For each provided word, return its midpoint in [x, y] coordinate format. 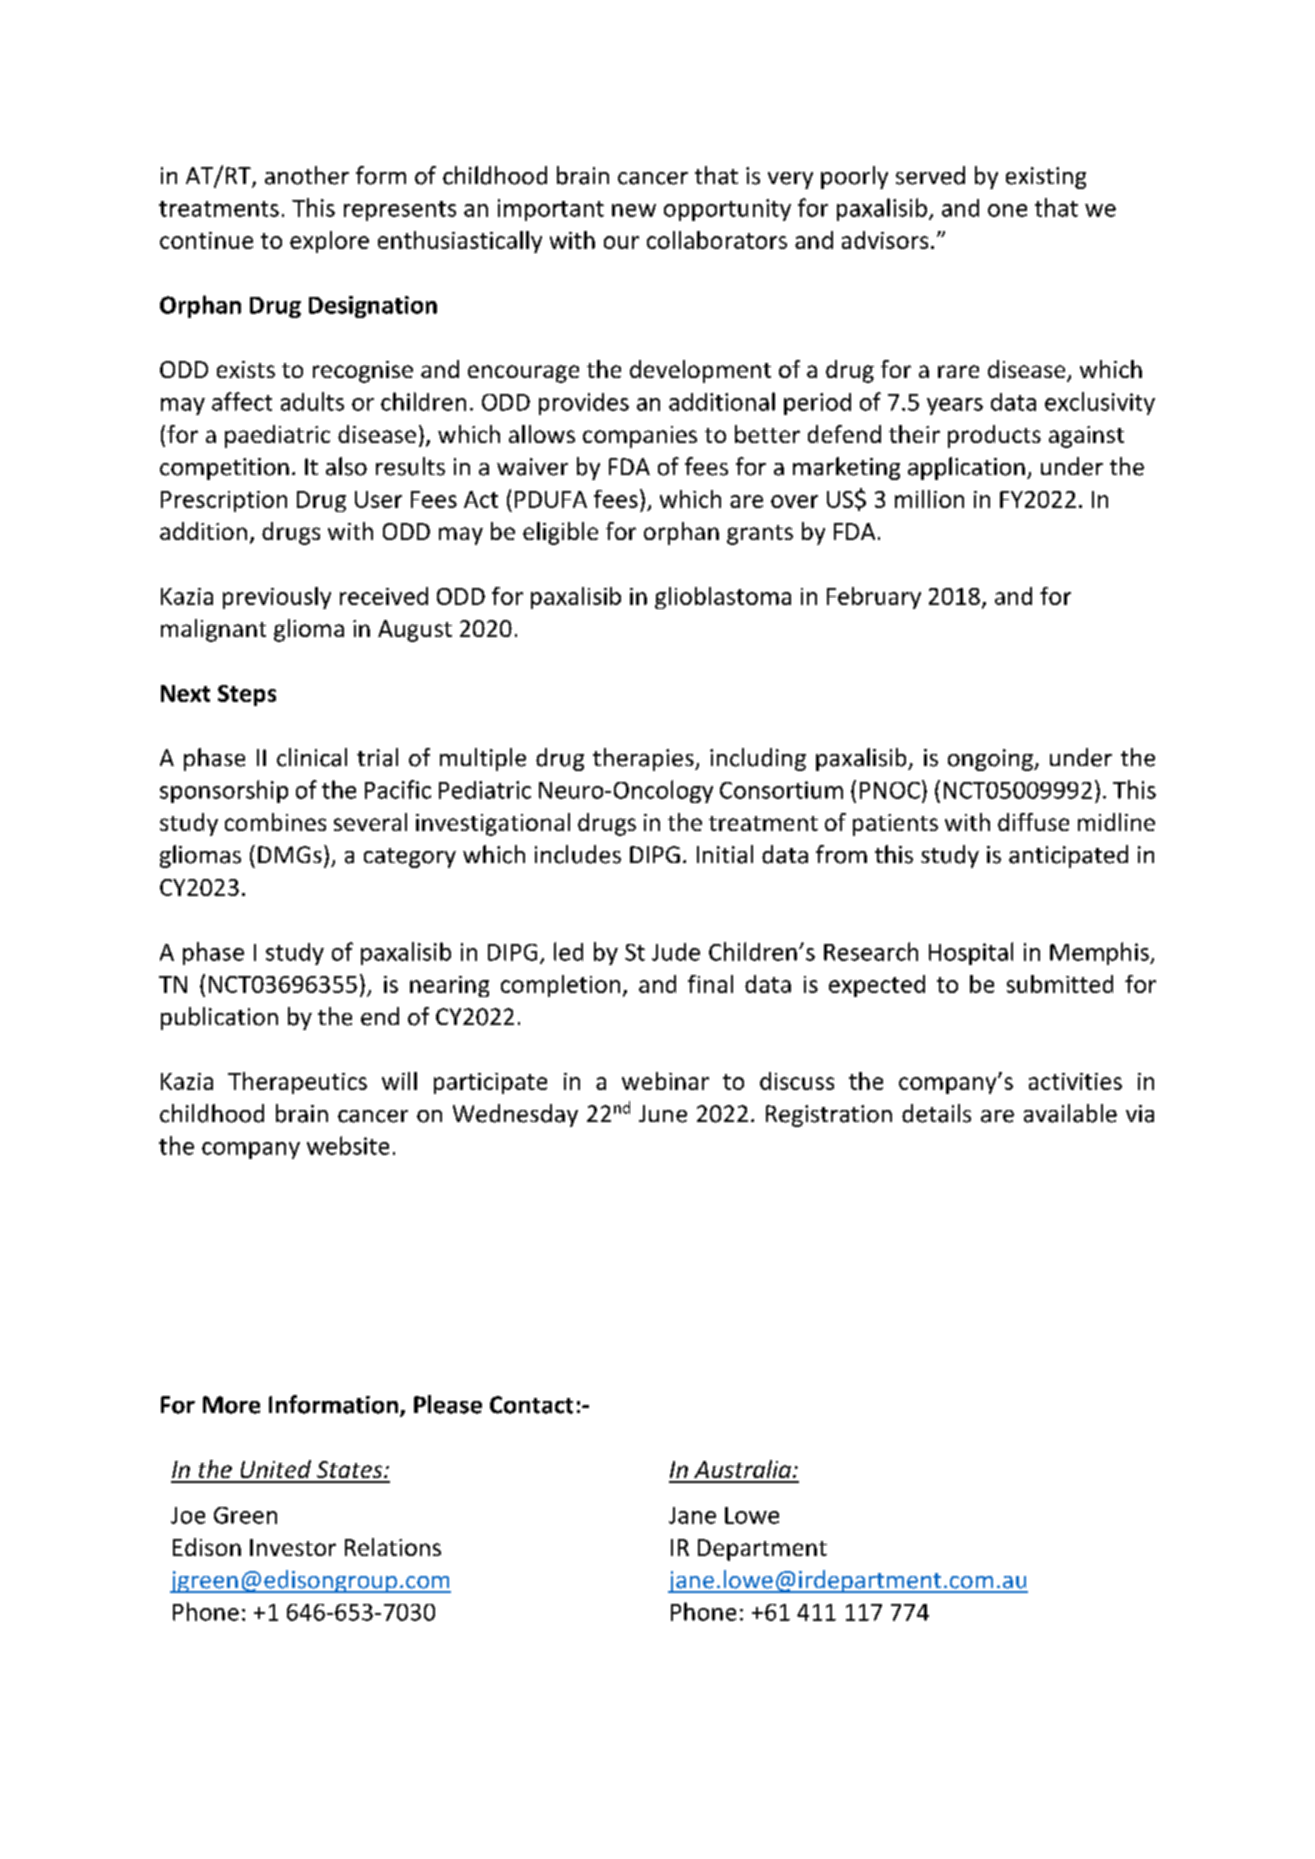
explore [329, 242]
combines [275, 822]
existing [1046, 178]
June [663, 1114]
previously [277, 598]
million [929, 499]
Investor [293, 1547]
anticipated [1068, 856]
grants [760, 535]
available [1070, 1113]
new [634, 210]
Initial [725, 854]
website [348, 1145]
